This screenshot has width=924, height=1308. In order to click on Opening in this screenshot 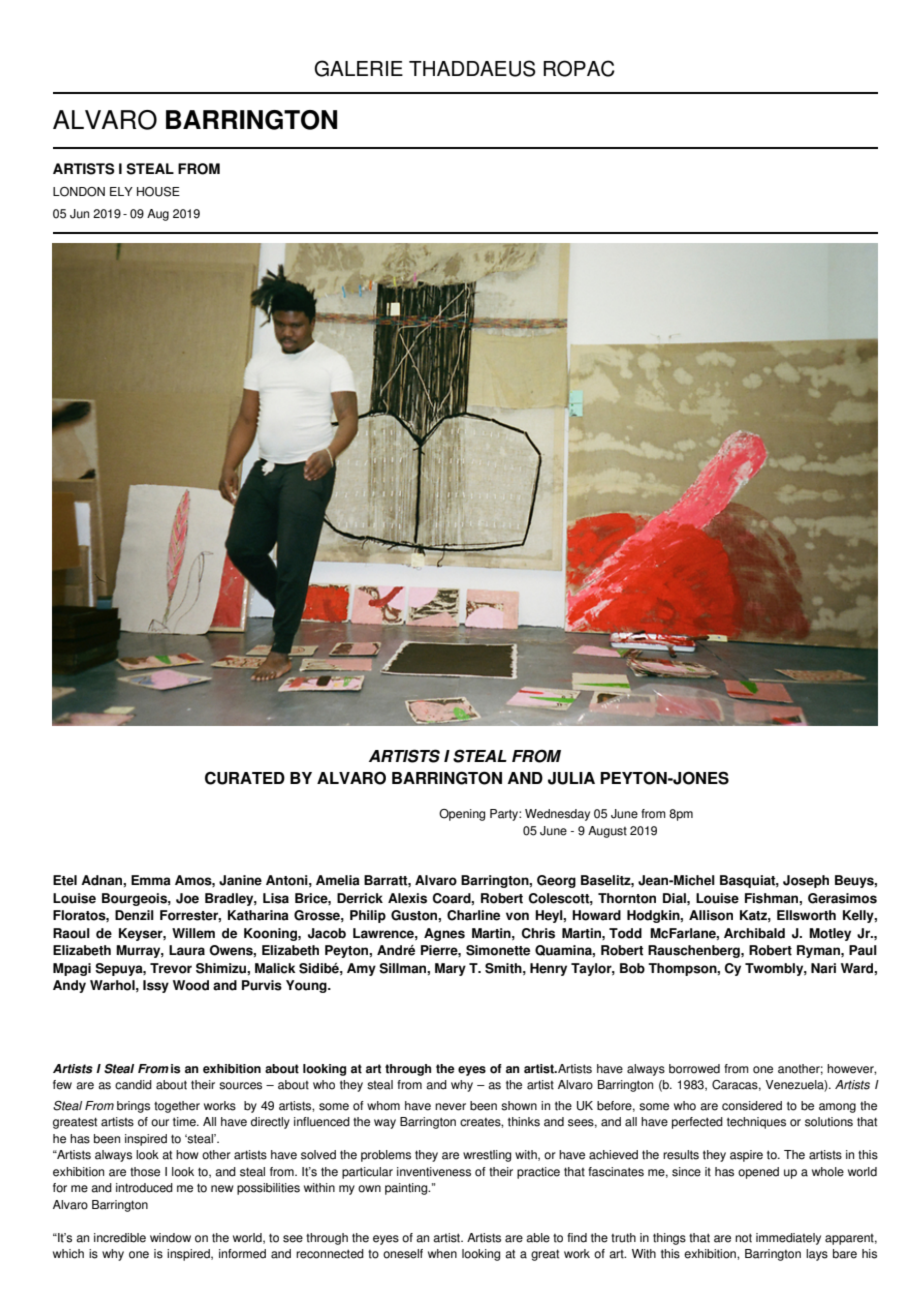, I will do `click(462, 815)`.
